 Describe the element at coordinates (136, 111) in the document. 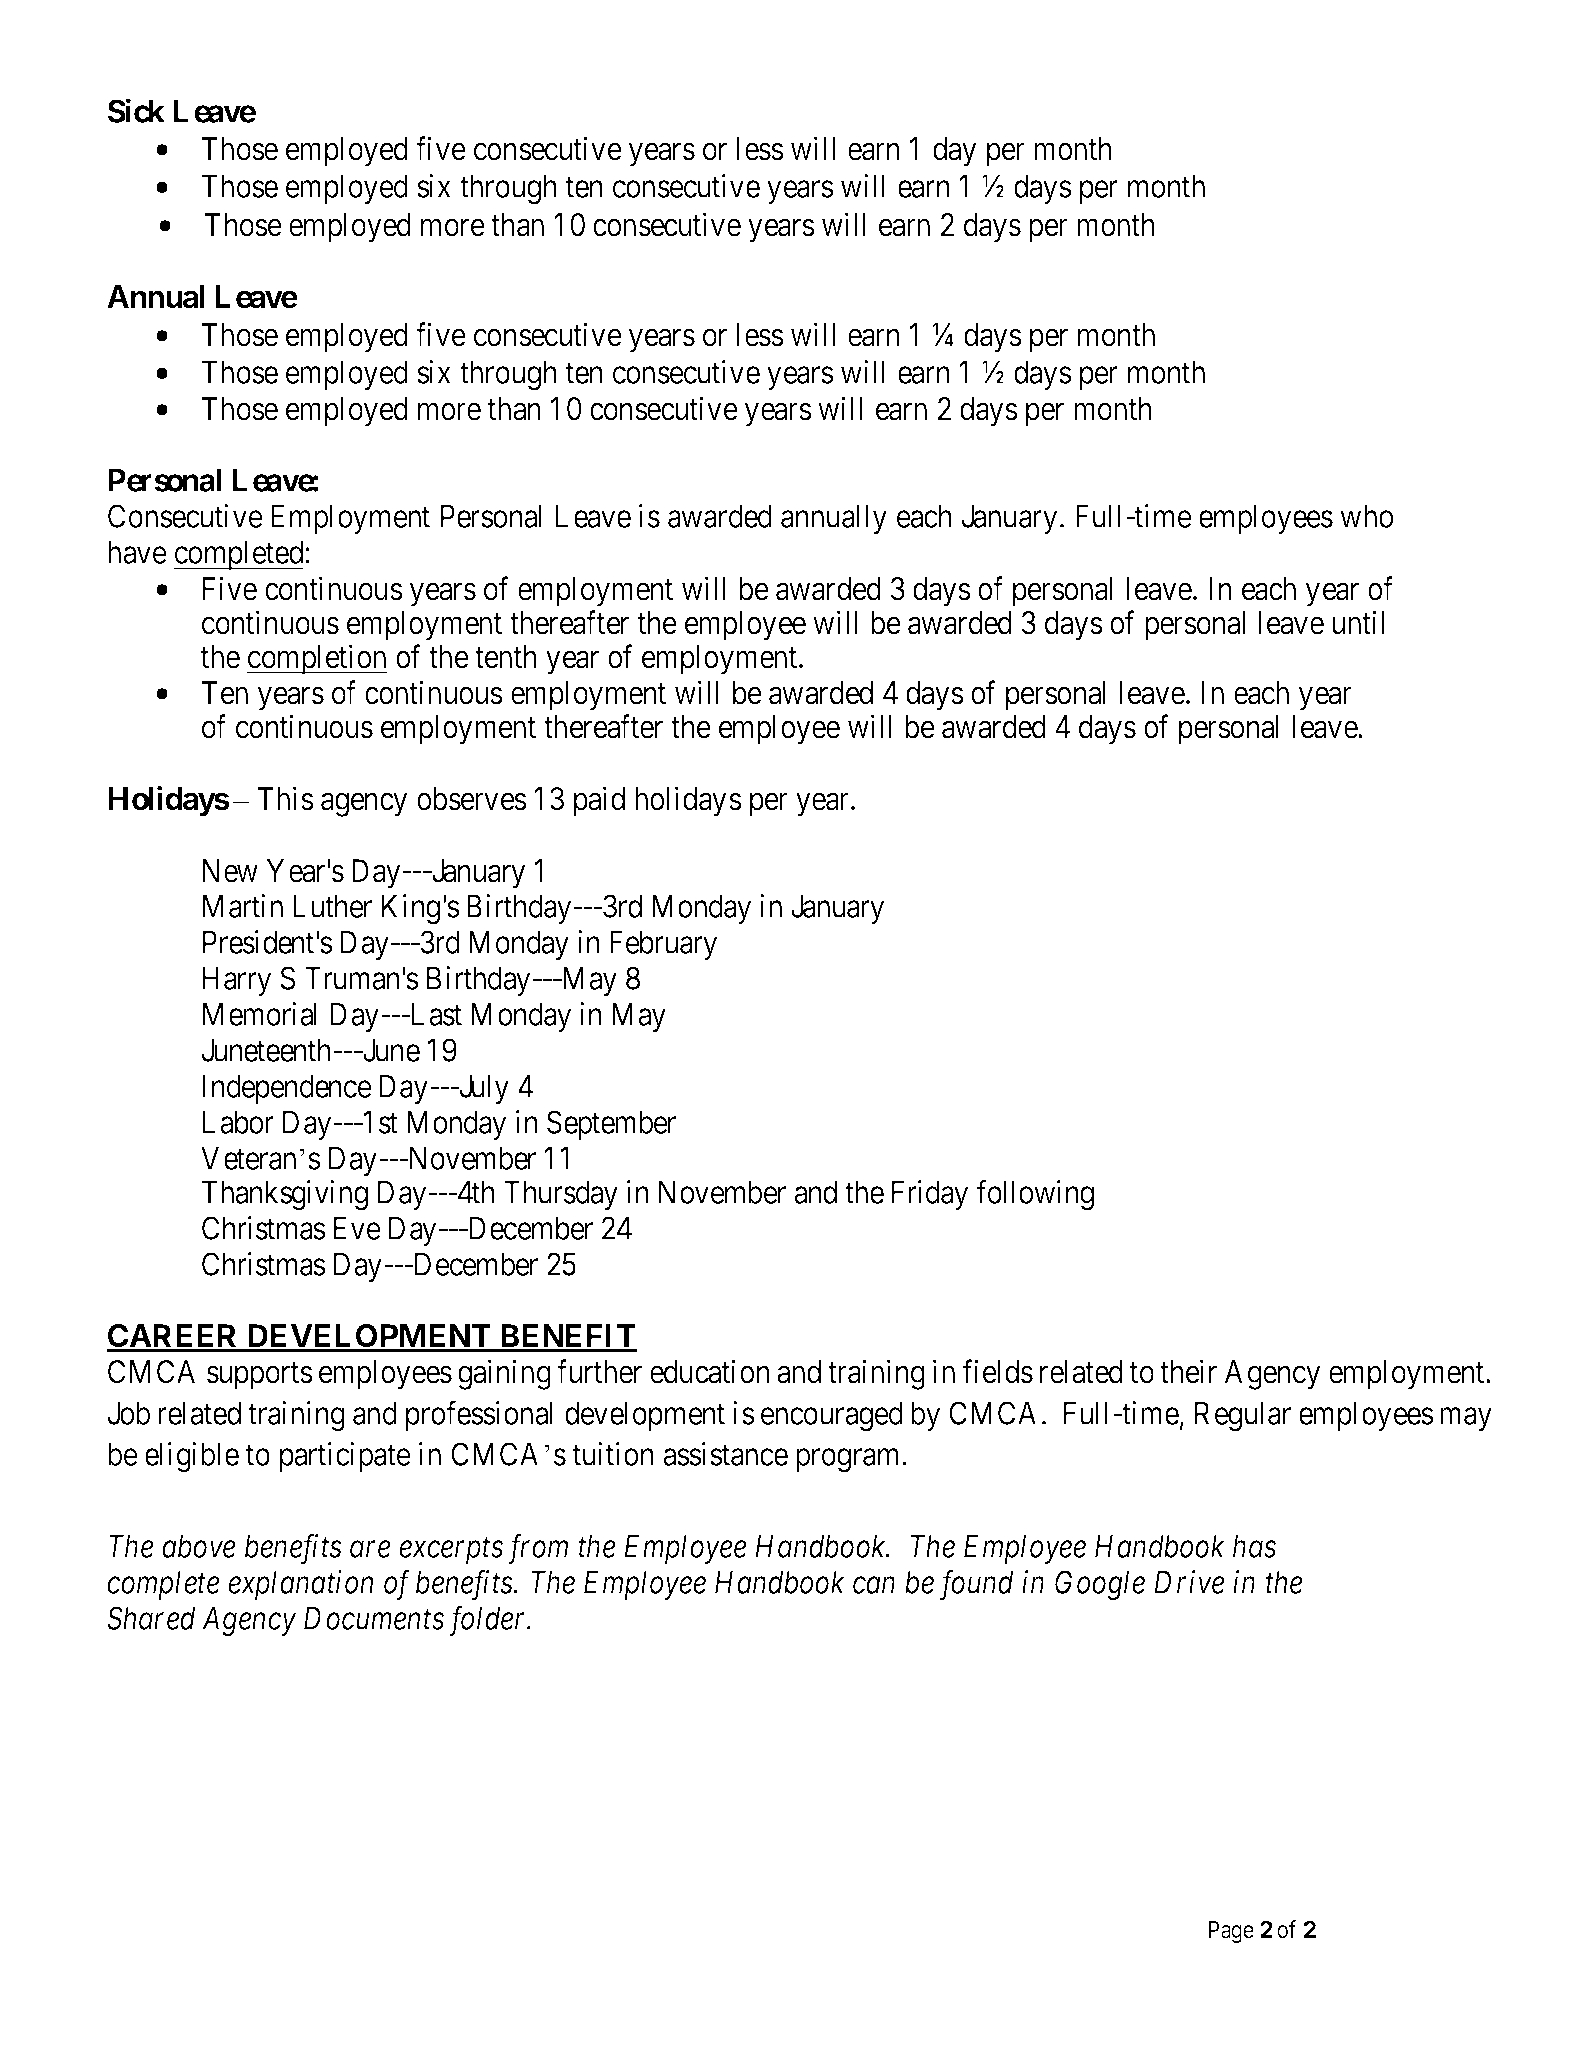

I see `Sick` at that location.
